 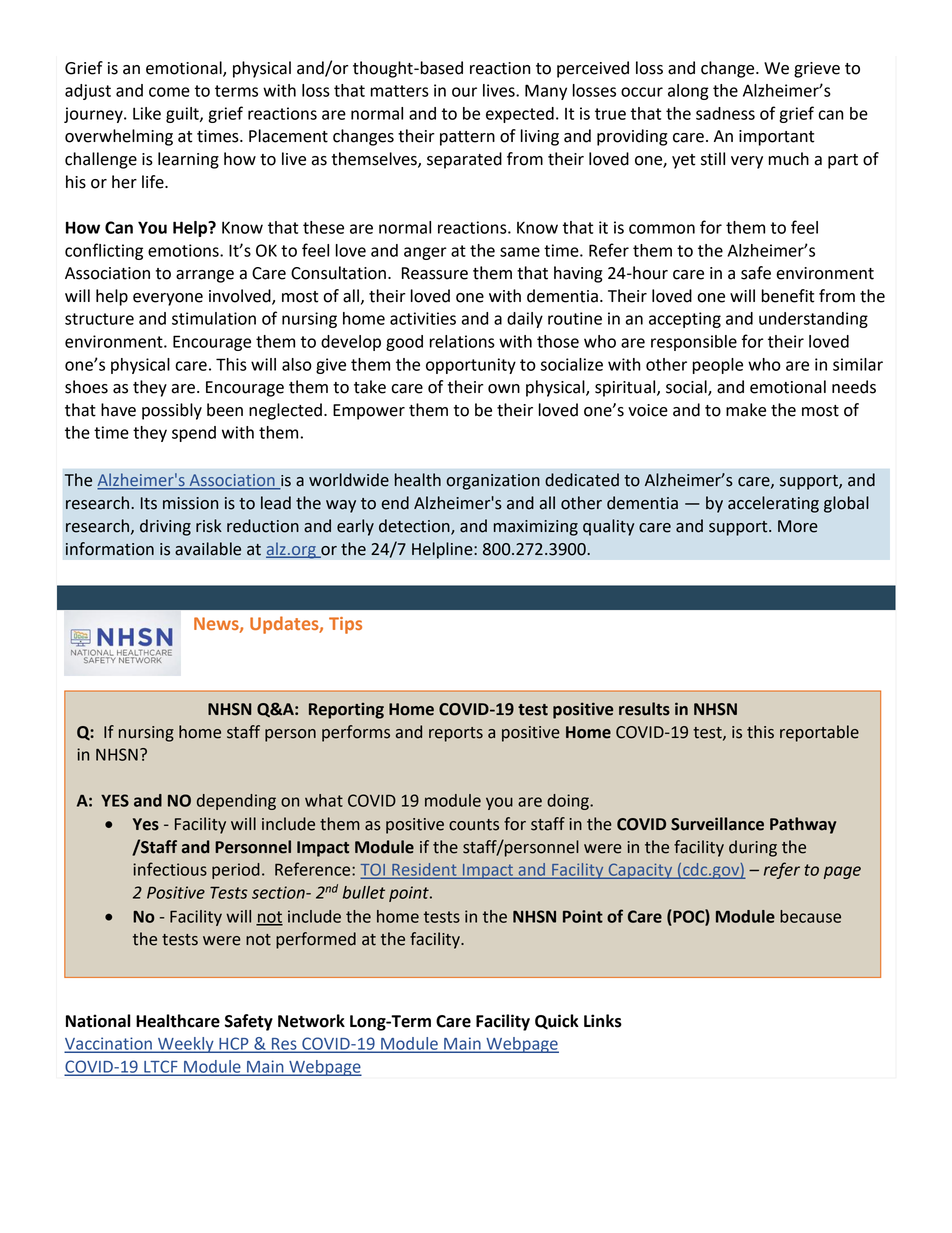 I want to click on sadness, so click(x=725, y=113).
